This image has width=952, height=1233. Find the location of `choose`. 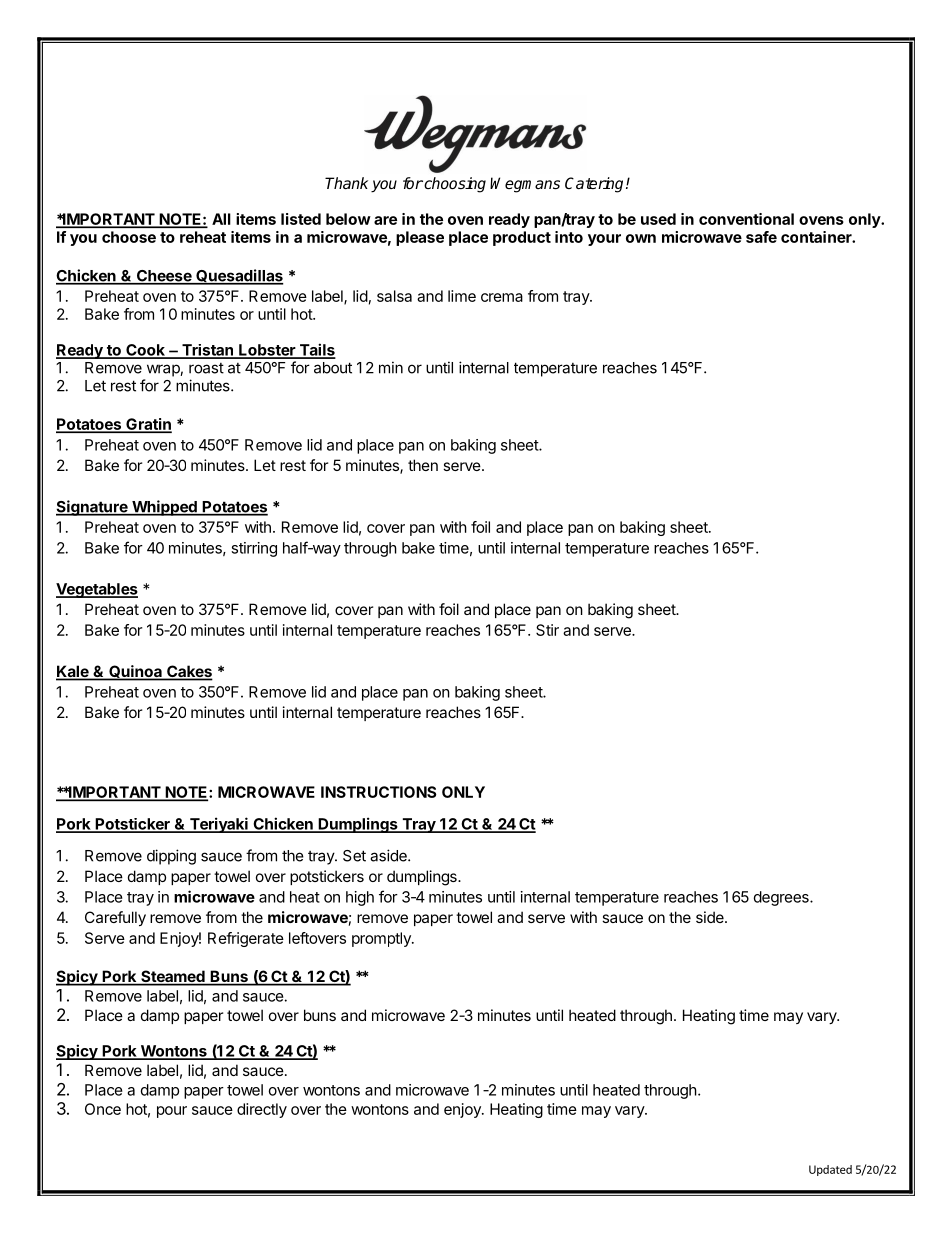

choose is located at coordinates (129, 237).
